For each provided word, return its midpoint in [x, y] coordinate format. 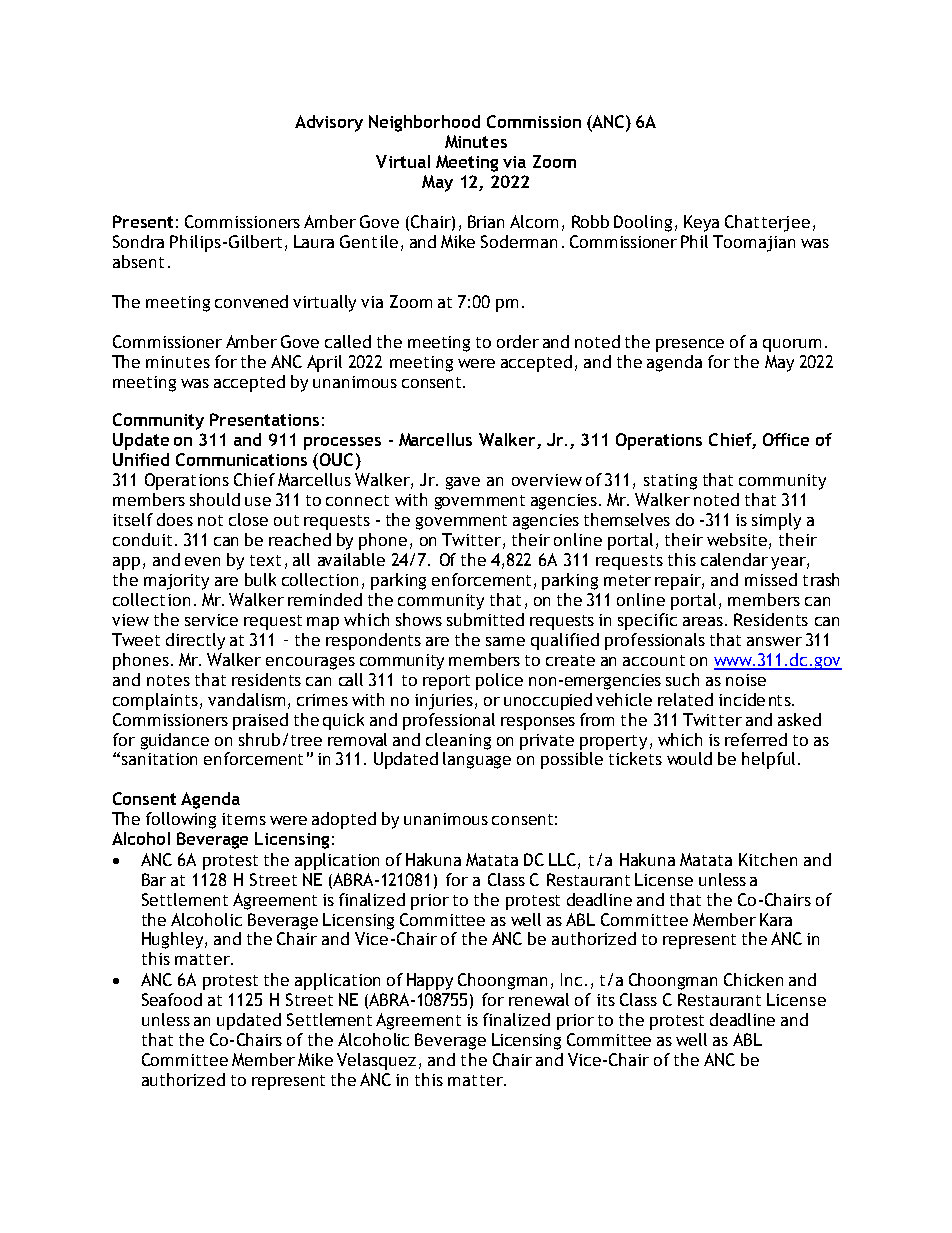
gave [463, 483]
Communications [241, 459]
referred [756, 739]
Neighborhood [424, 123]
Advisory [329, 123]
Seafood [172, 999]
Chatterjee [767, 223]
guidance [175, 741]
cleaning [458, 741]
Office [786, 439]
